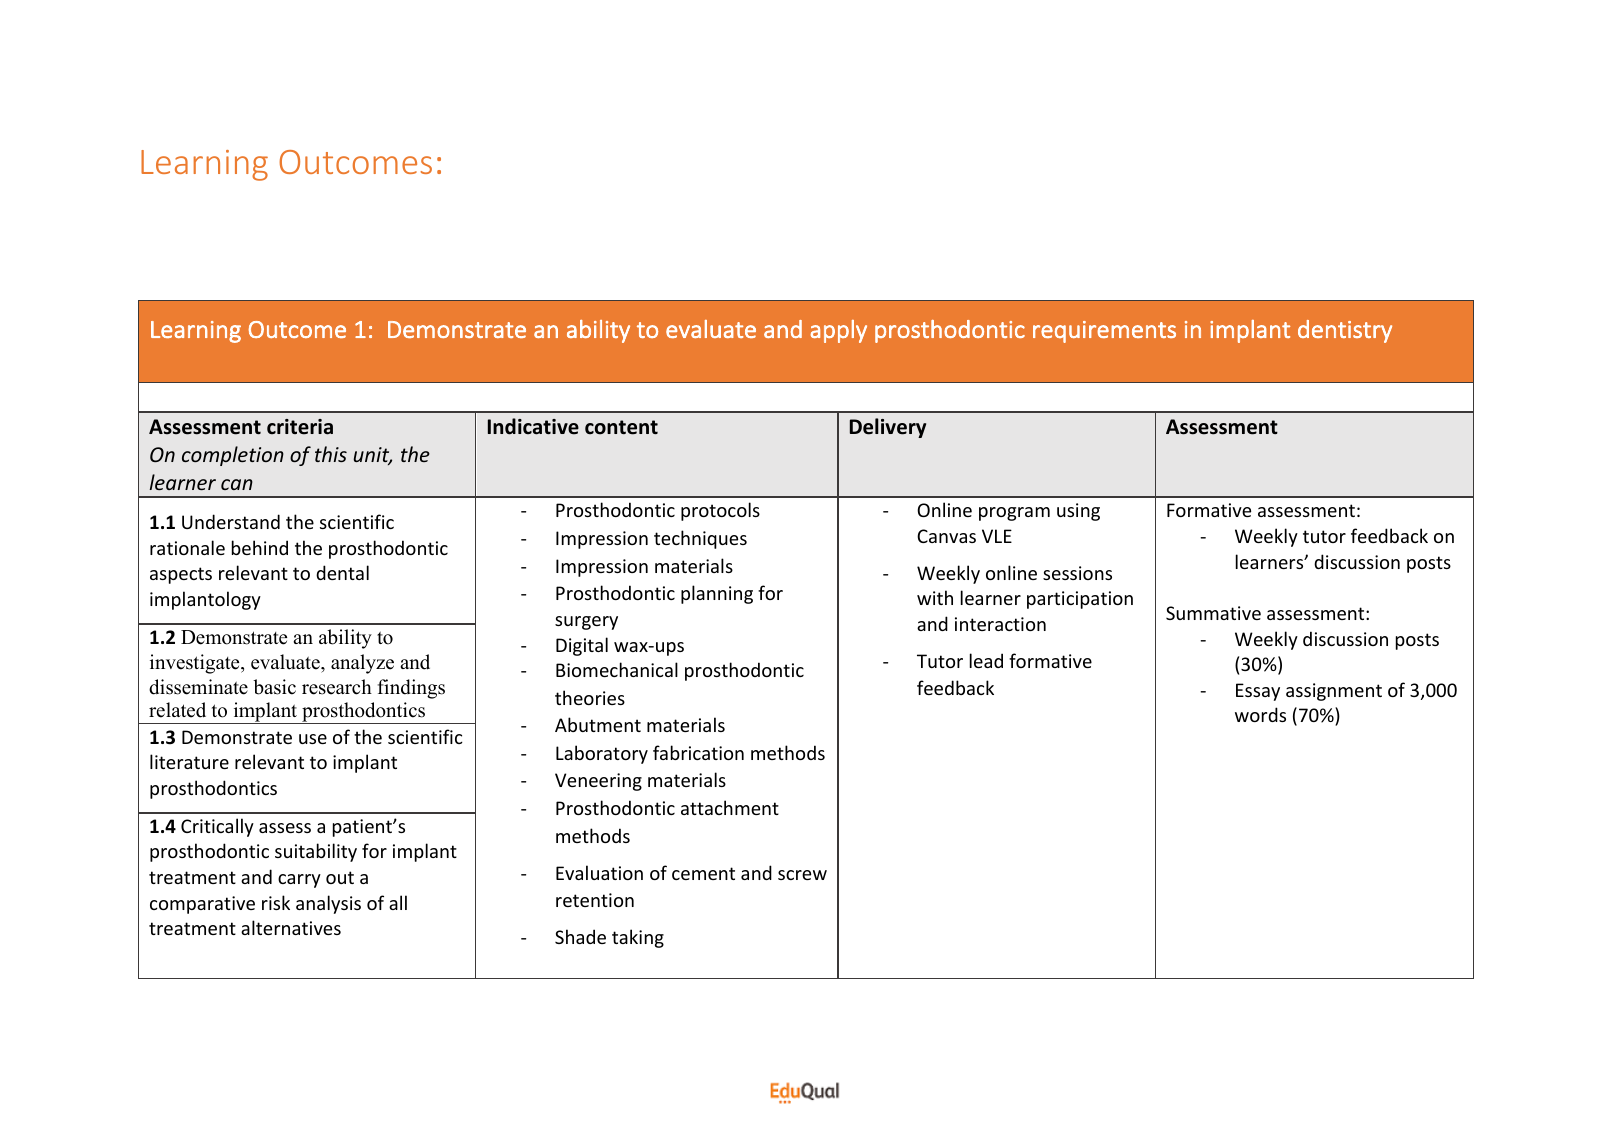 The height and width of the screenshot is (1135, 1605). Describe the element at coordinates (362, 664) in the screenshot. I see `analyze` at that location.
